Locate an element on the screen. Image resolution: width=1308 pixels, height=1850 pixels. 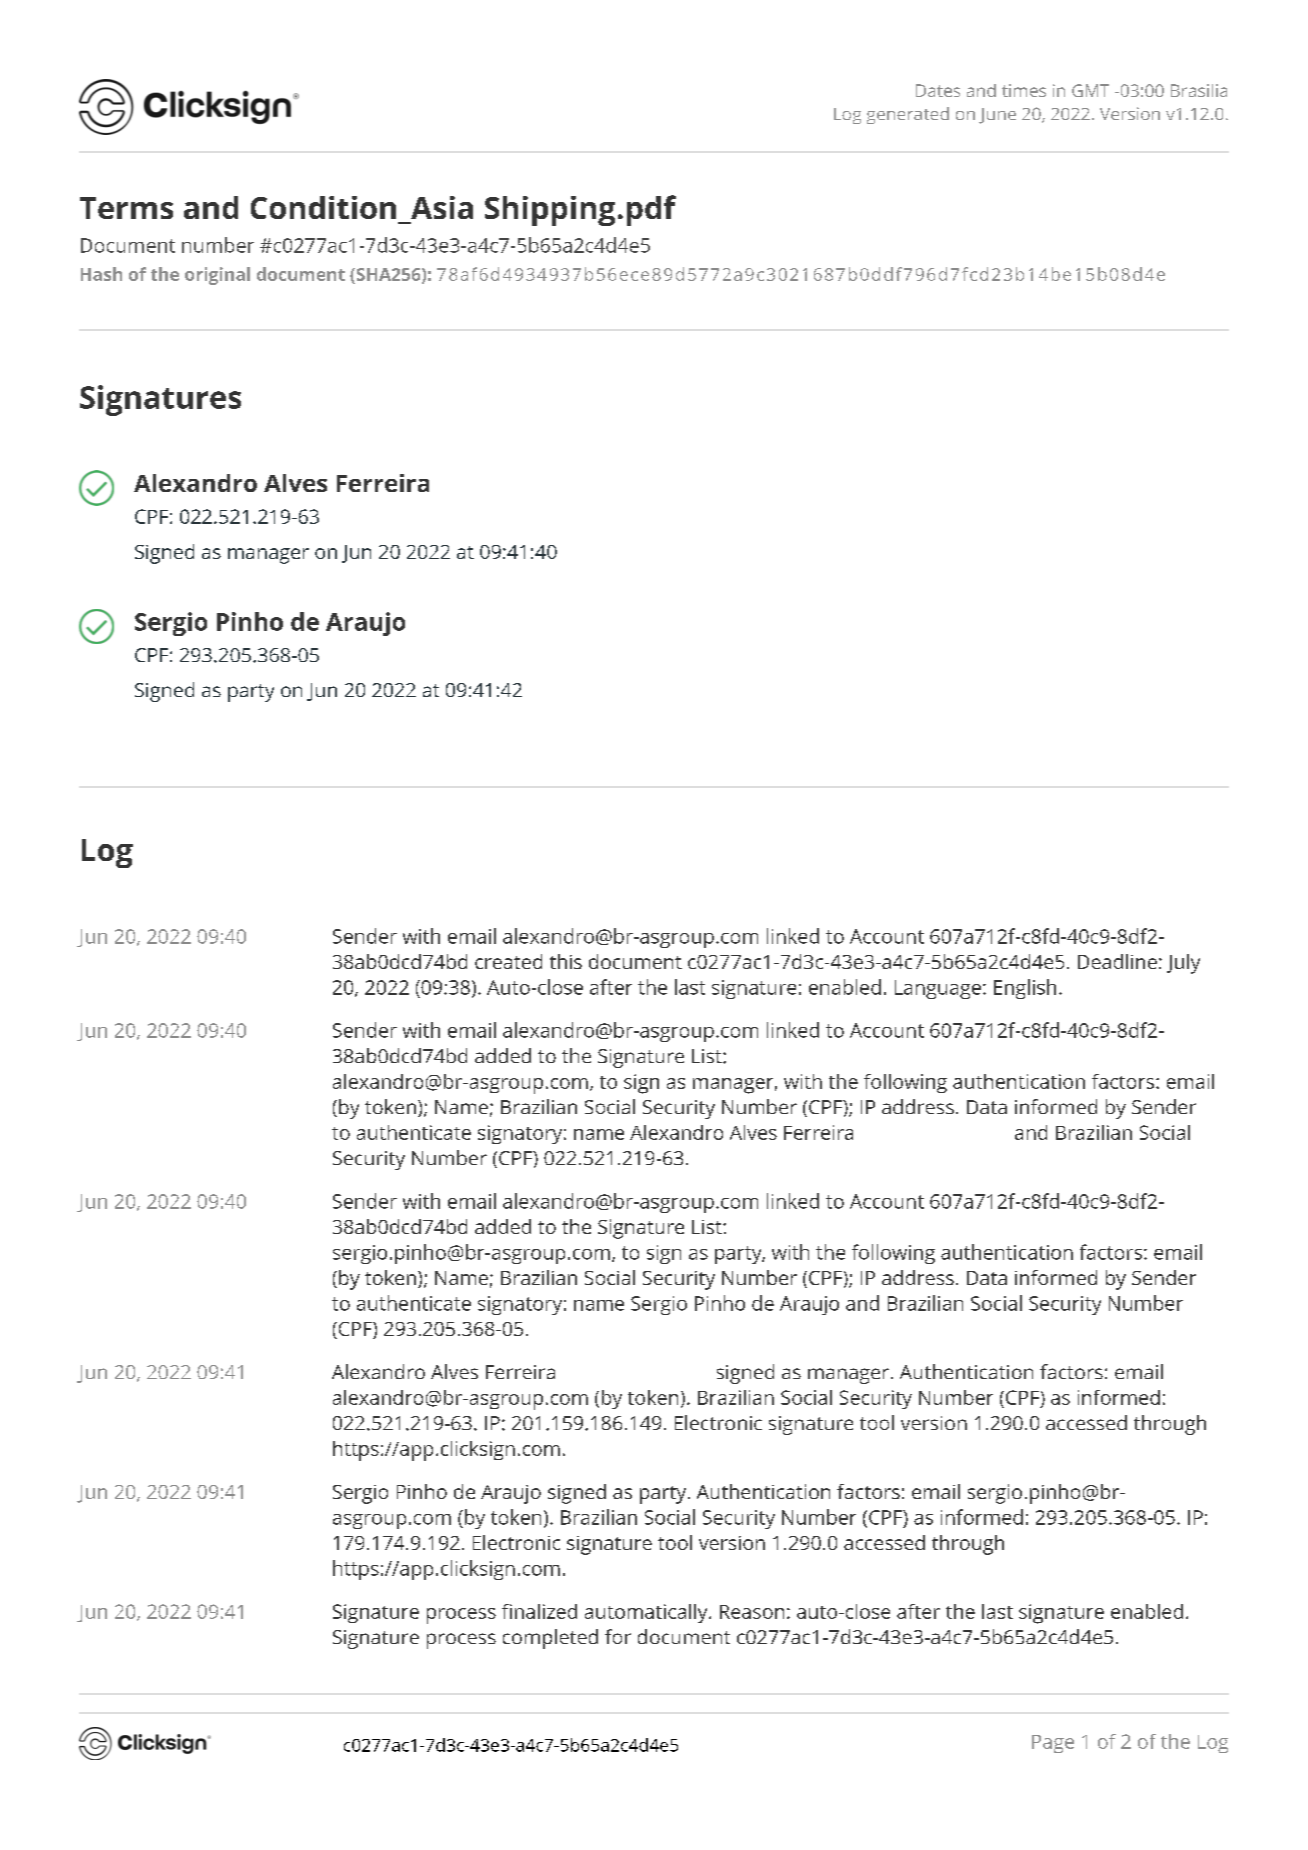
Page is located at coordinates (1053, 1744).
